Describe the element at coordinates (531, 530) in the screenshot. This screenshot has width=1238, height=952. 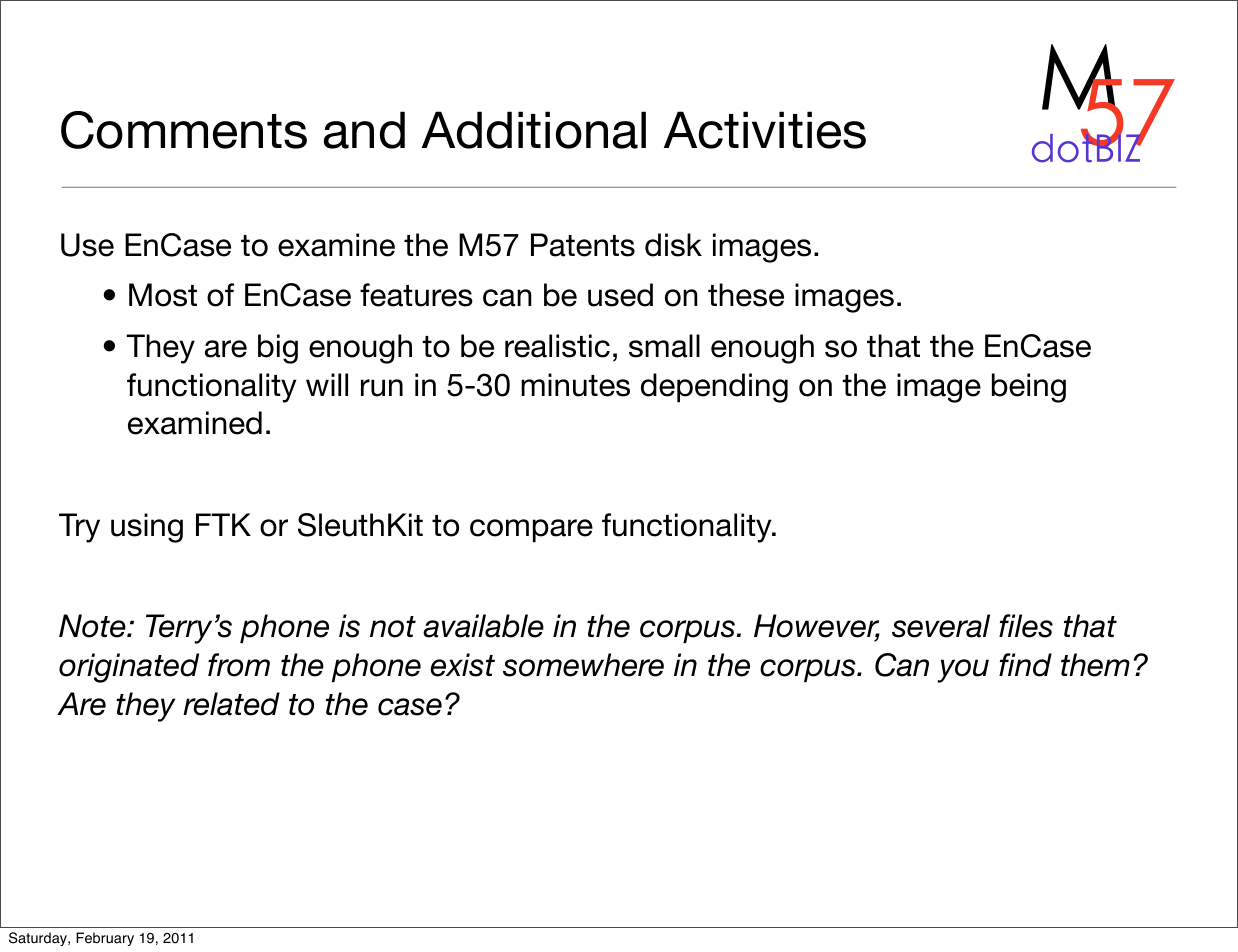
I see `compare` at that location.
